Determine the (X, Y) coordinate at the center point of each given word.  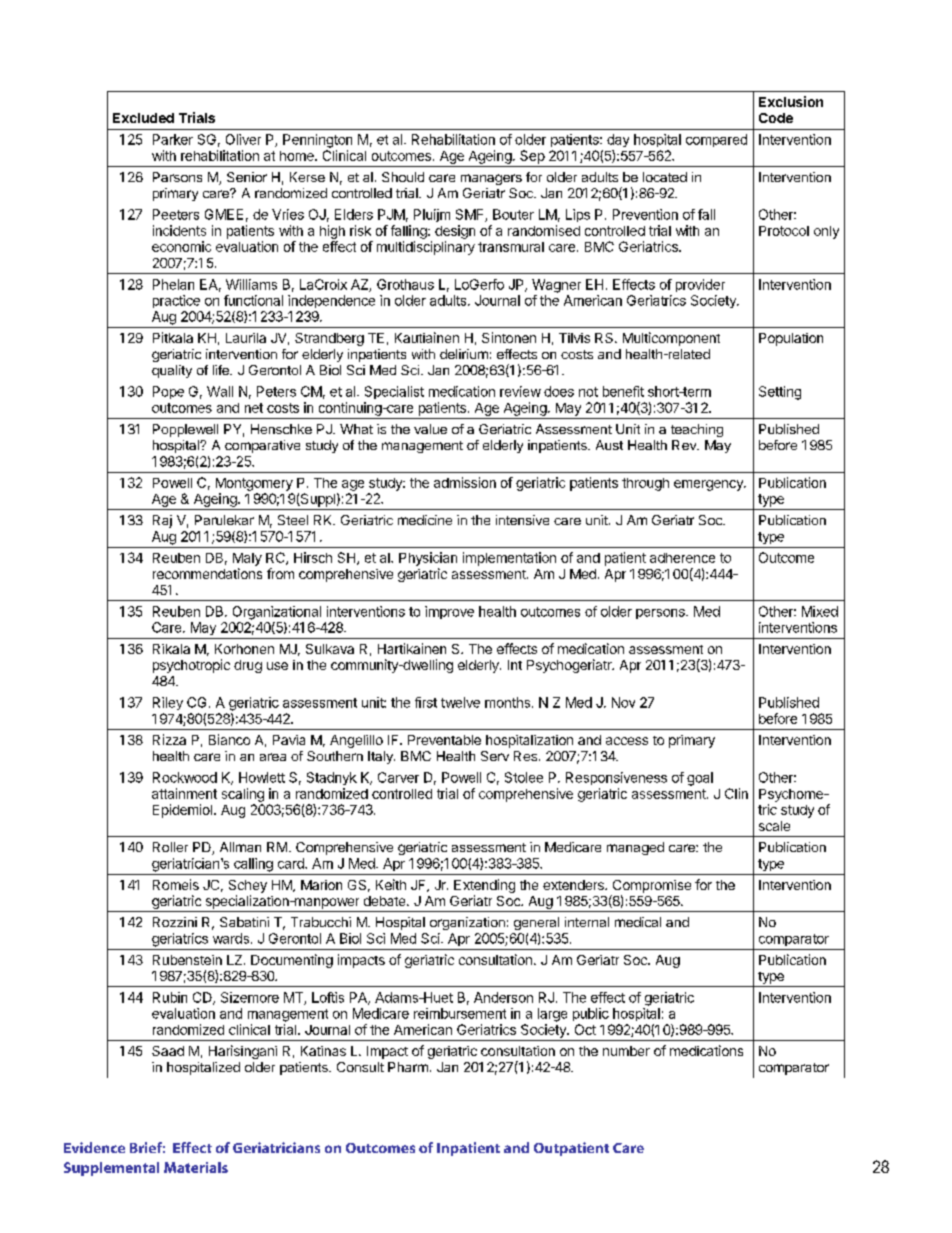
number (626, 1051)
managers (491, 179)
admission (465, 482)
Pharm (408, 1067)
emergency (709, 485)
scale (774, 826)
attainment (184, 793)
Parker (173, 139)
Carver (398, 777)
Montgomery (254, 484)
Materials (196, 1167)
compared (716, 140)
